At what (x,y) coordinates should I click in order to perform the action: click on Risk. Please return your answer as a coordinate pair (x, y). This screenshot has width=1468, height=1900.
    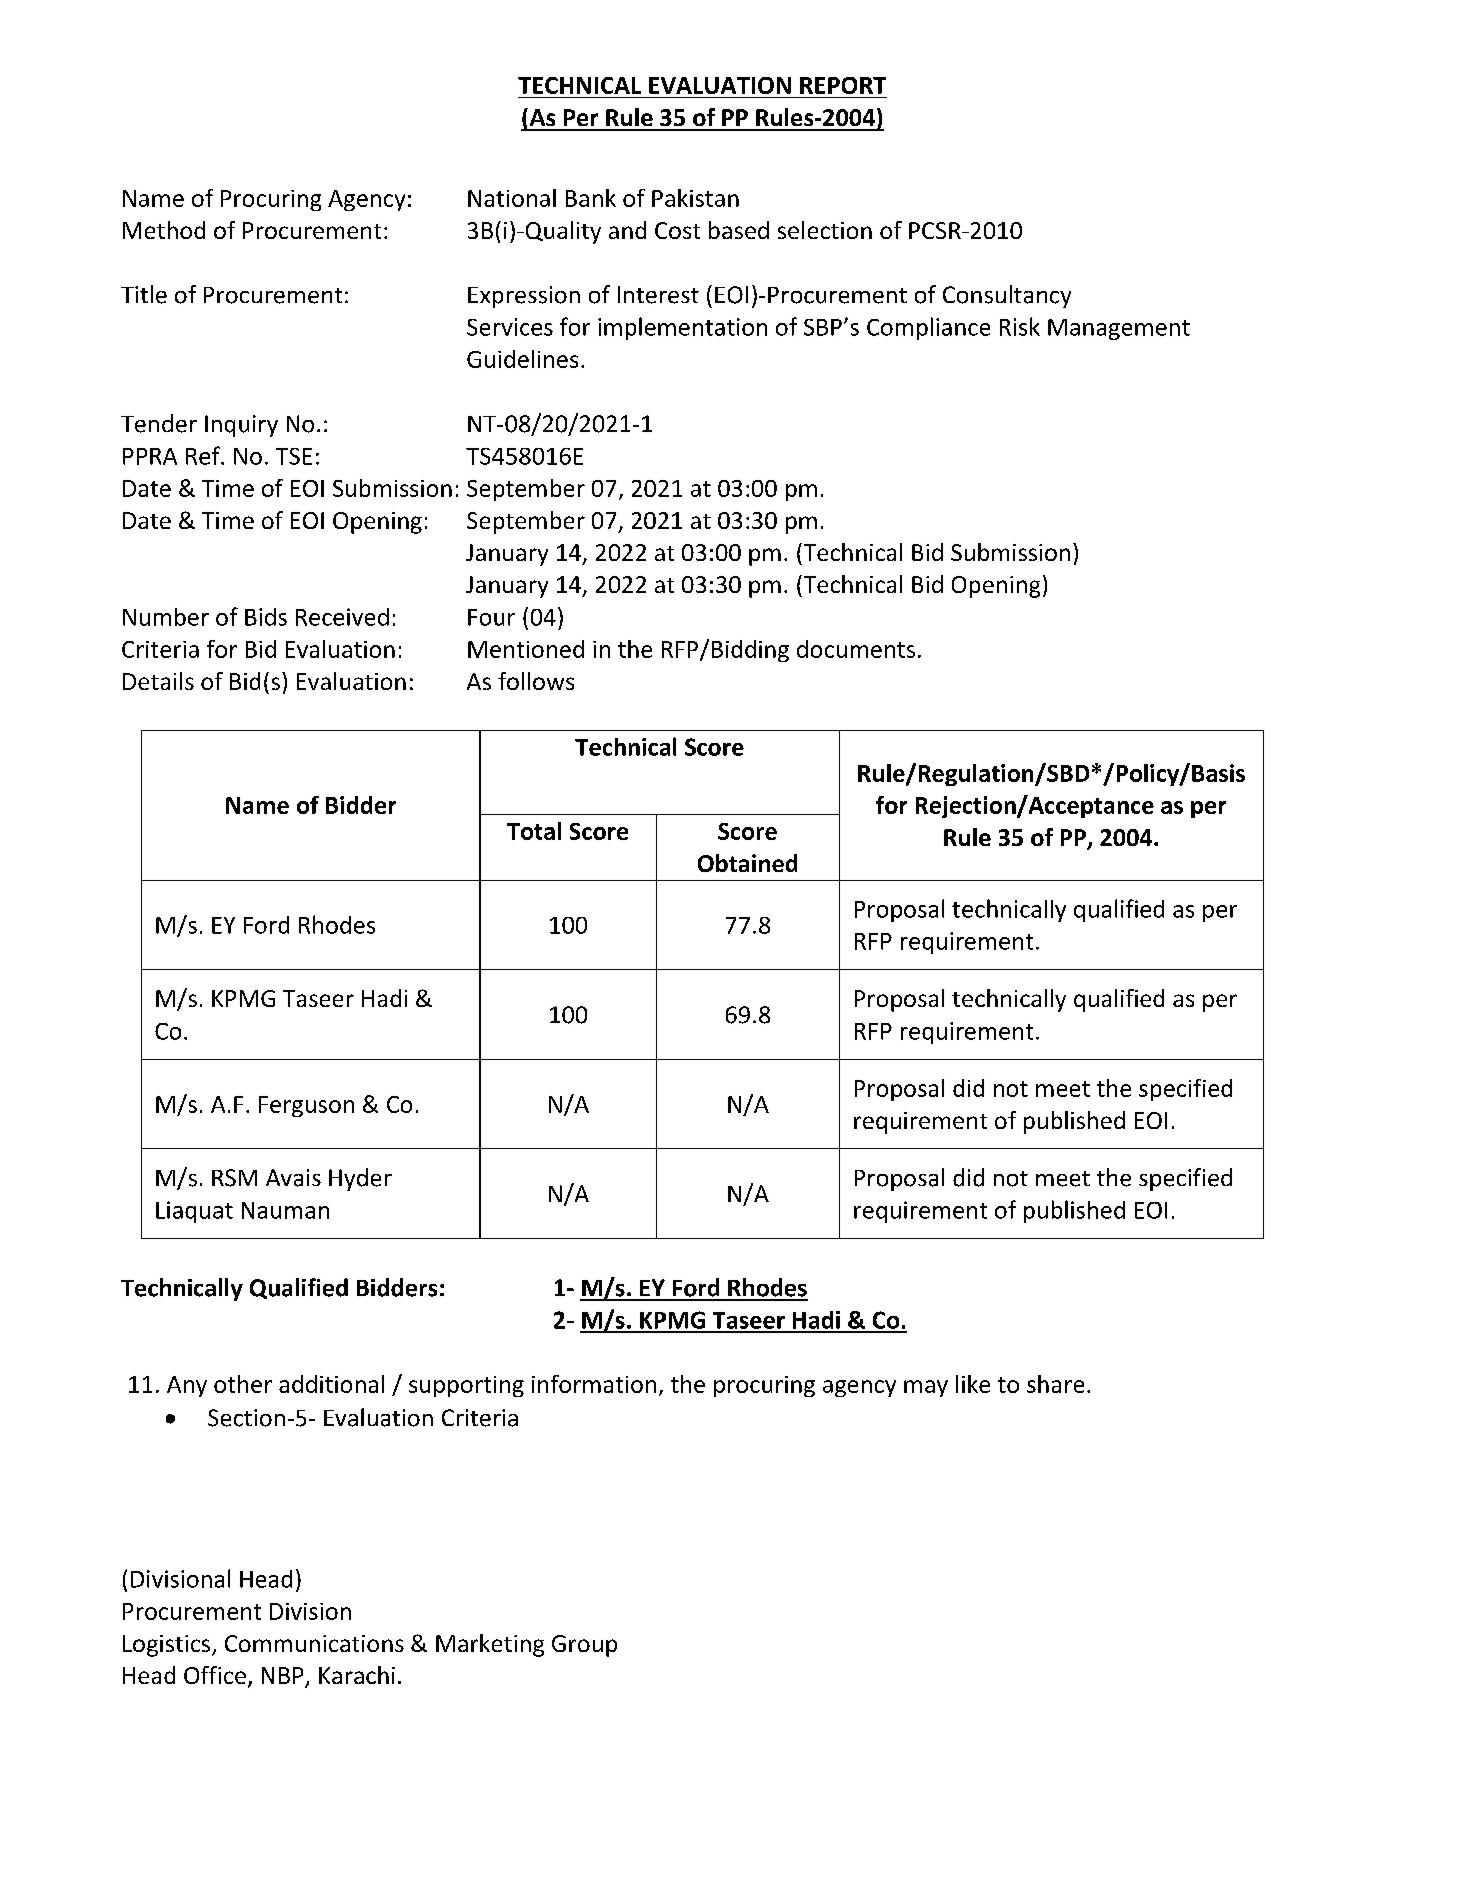
    Looking at the image, I should click on (1020, 326).
